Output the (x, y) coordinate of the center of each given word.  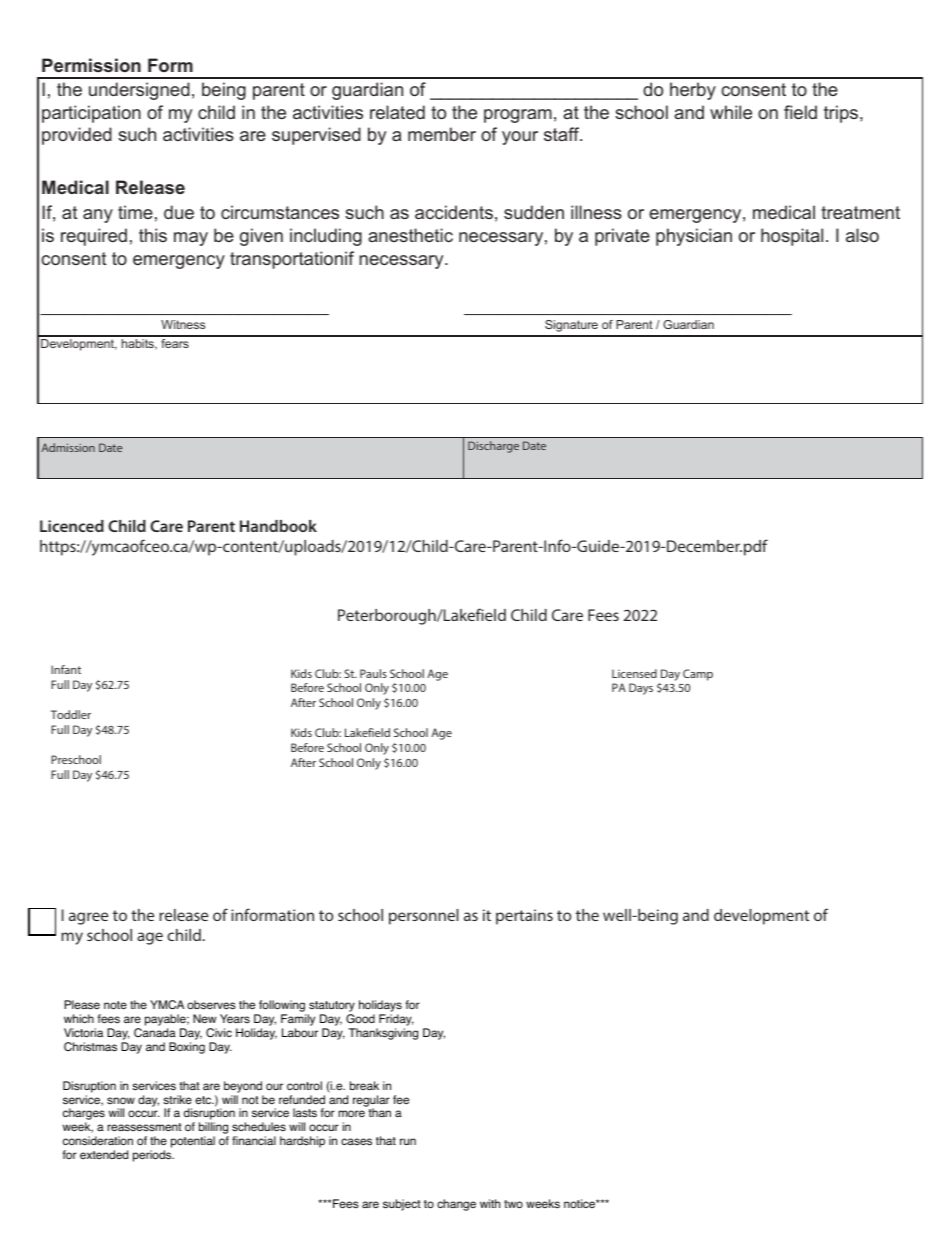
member (442, 134)
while (731, 112)
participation (91, 114)
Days (641, 689)
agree (88, 918)
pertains (524, 917)
